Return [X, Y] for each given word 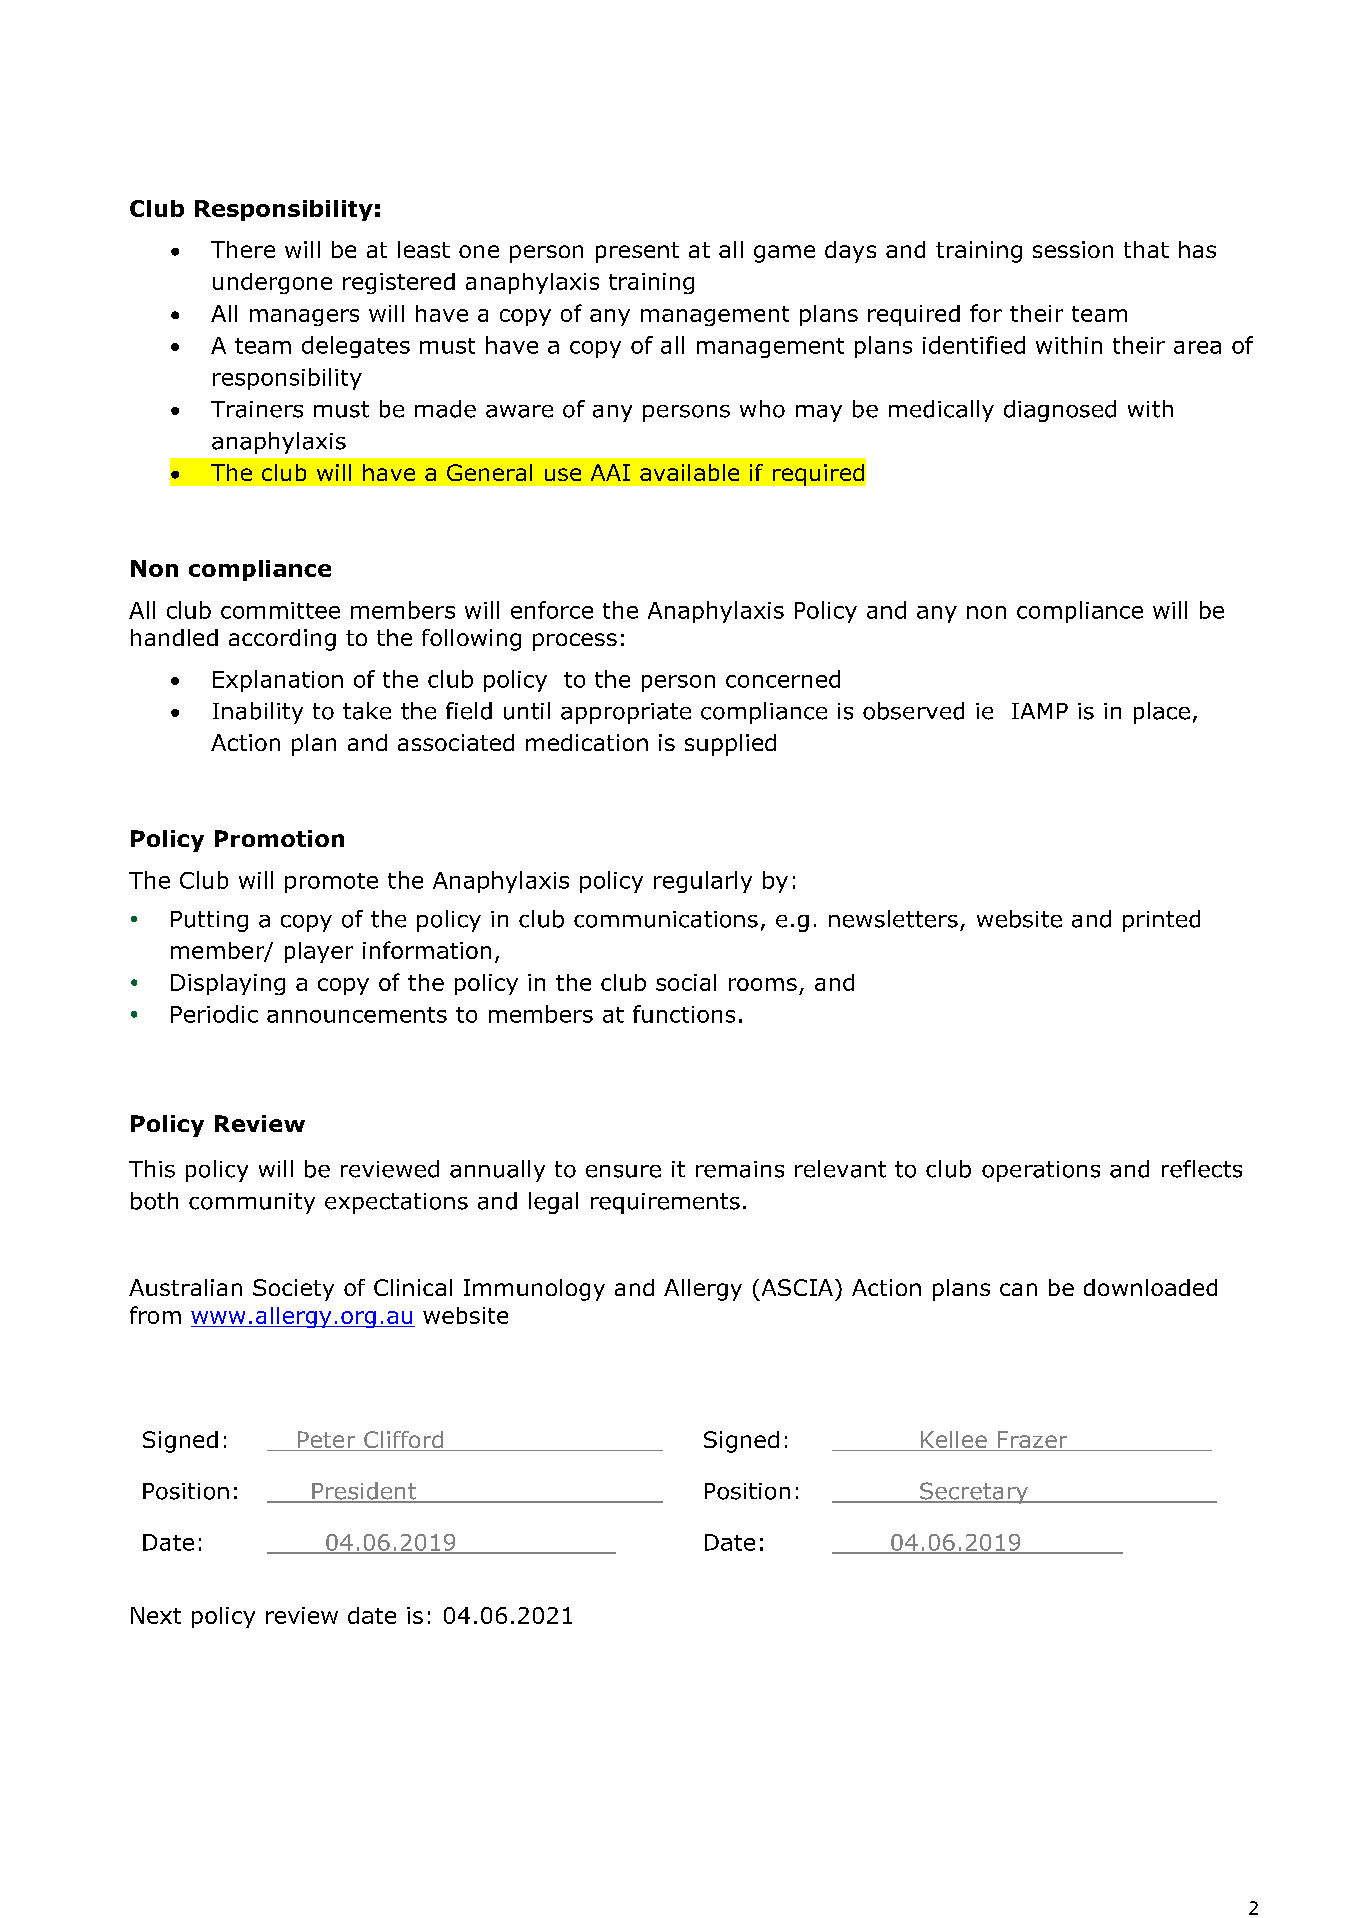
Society [293, 1290]
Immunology [534, 1290]
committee [280, 610]
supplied [730, 745]
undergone [272, 283]
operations [1041, 1171]
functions [684, 1014]
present [637, 252]
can [1018, 1289]
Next [156, 1615]
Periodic [214, 1014]
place [1162, 713]
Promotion [279, 838]
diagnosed [1060, 411]
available [689, 472]
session [1073, 249]
